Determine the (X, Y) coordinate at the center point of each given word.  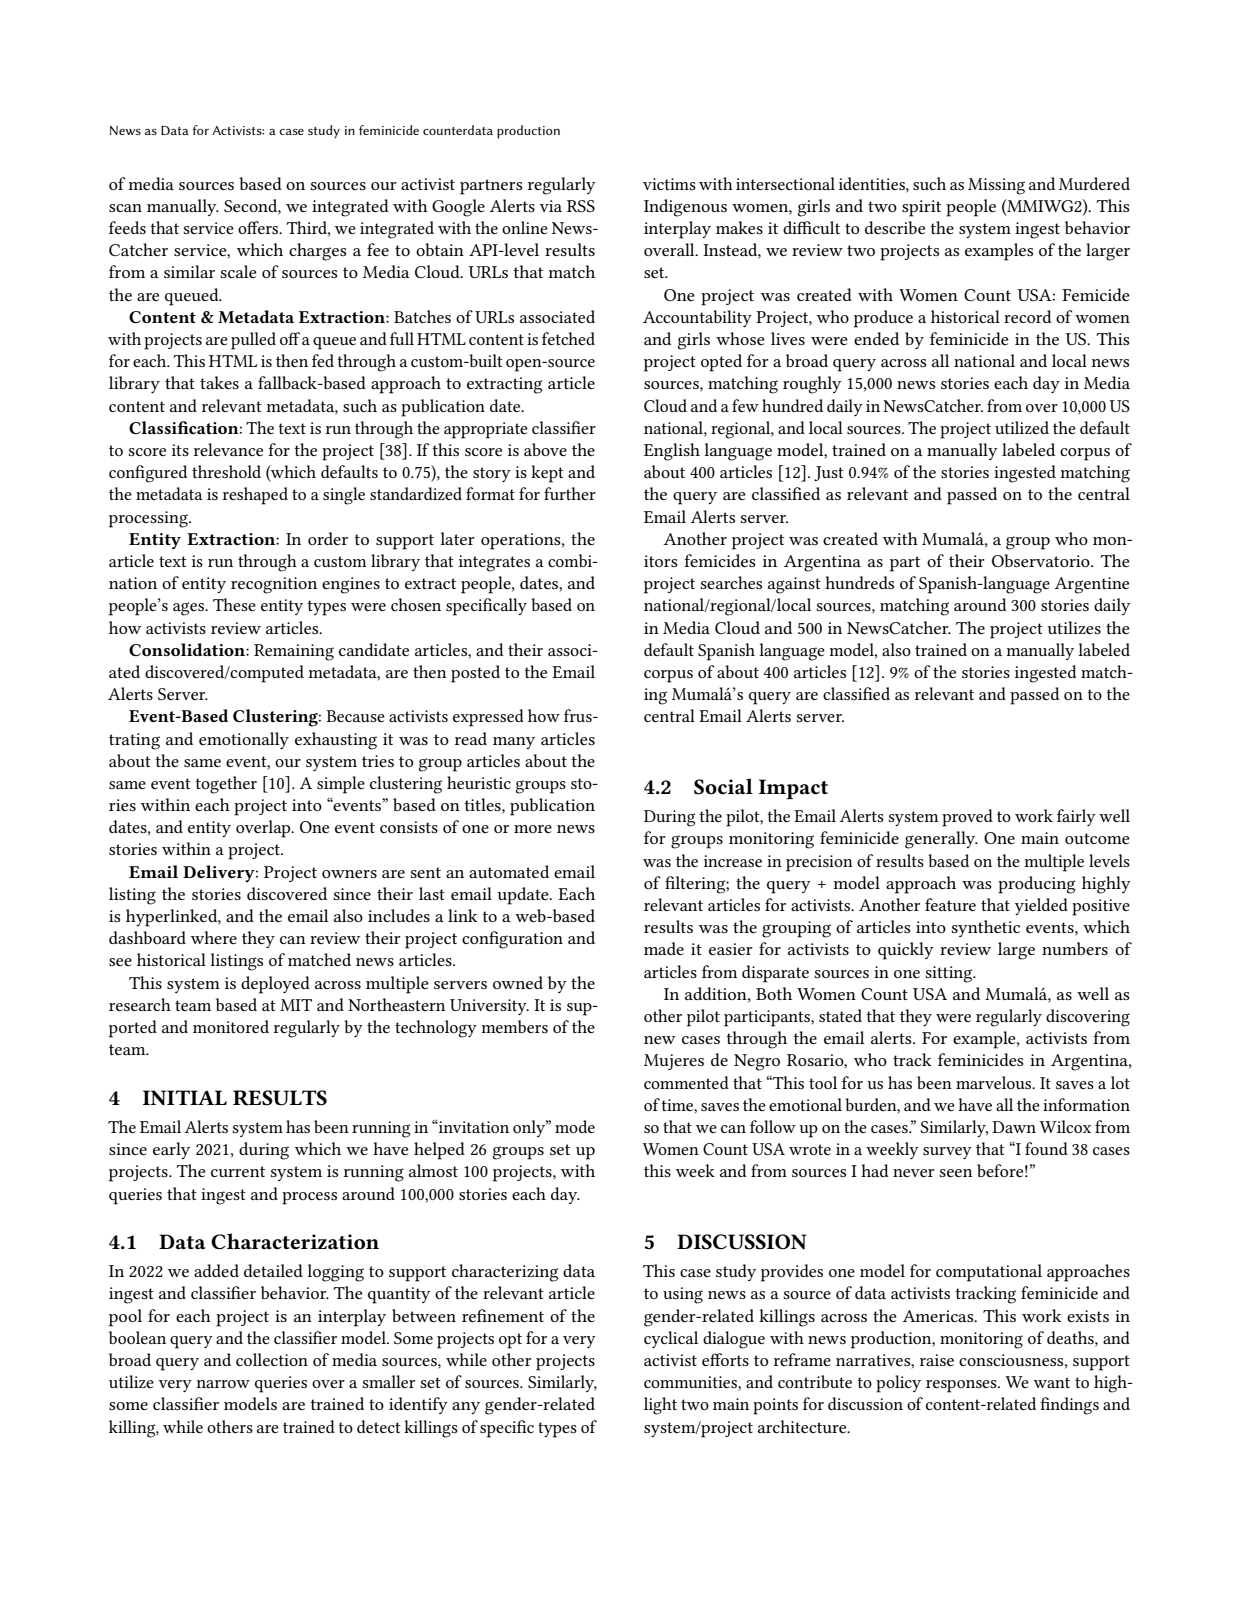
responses (962, 1386)
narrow (223, 1384)
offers (259, 227)
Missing (996, 186)
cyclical (671, 1339)
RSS (581, 206)
